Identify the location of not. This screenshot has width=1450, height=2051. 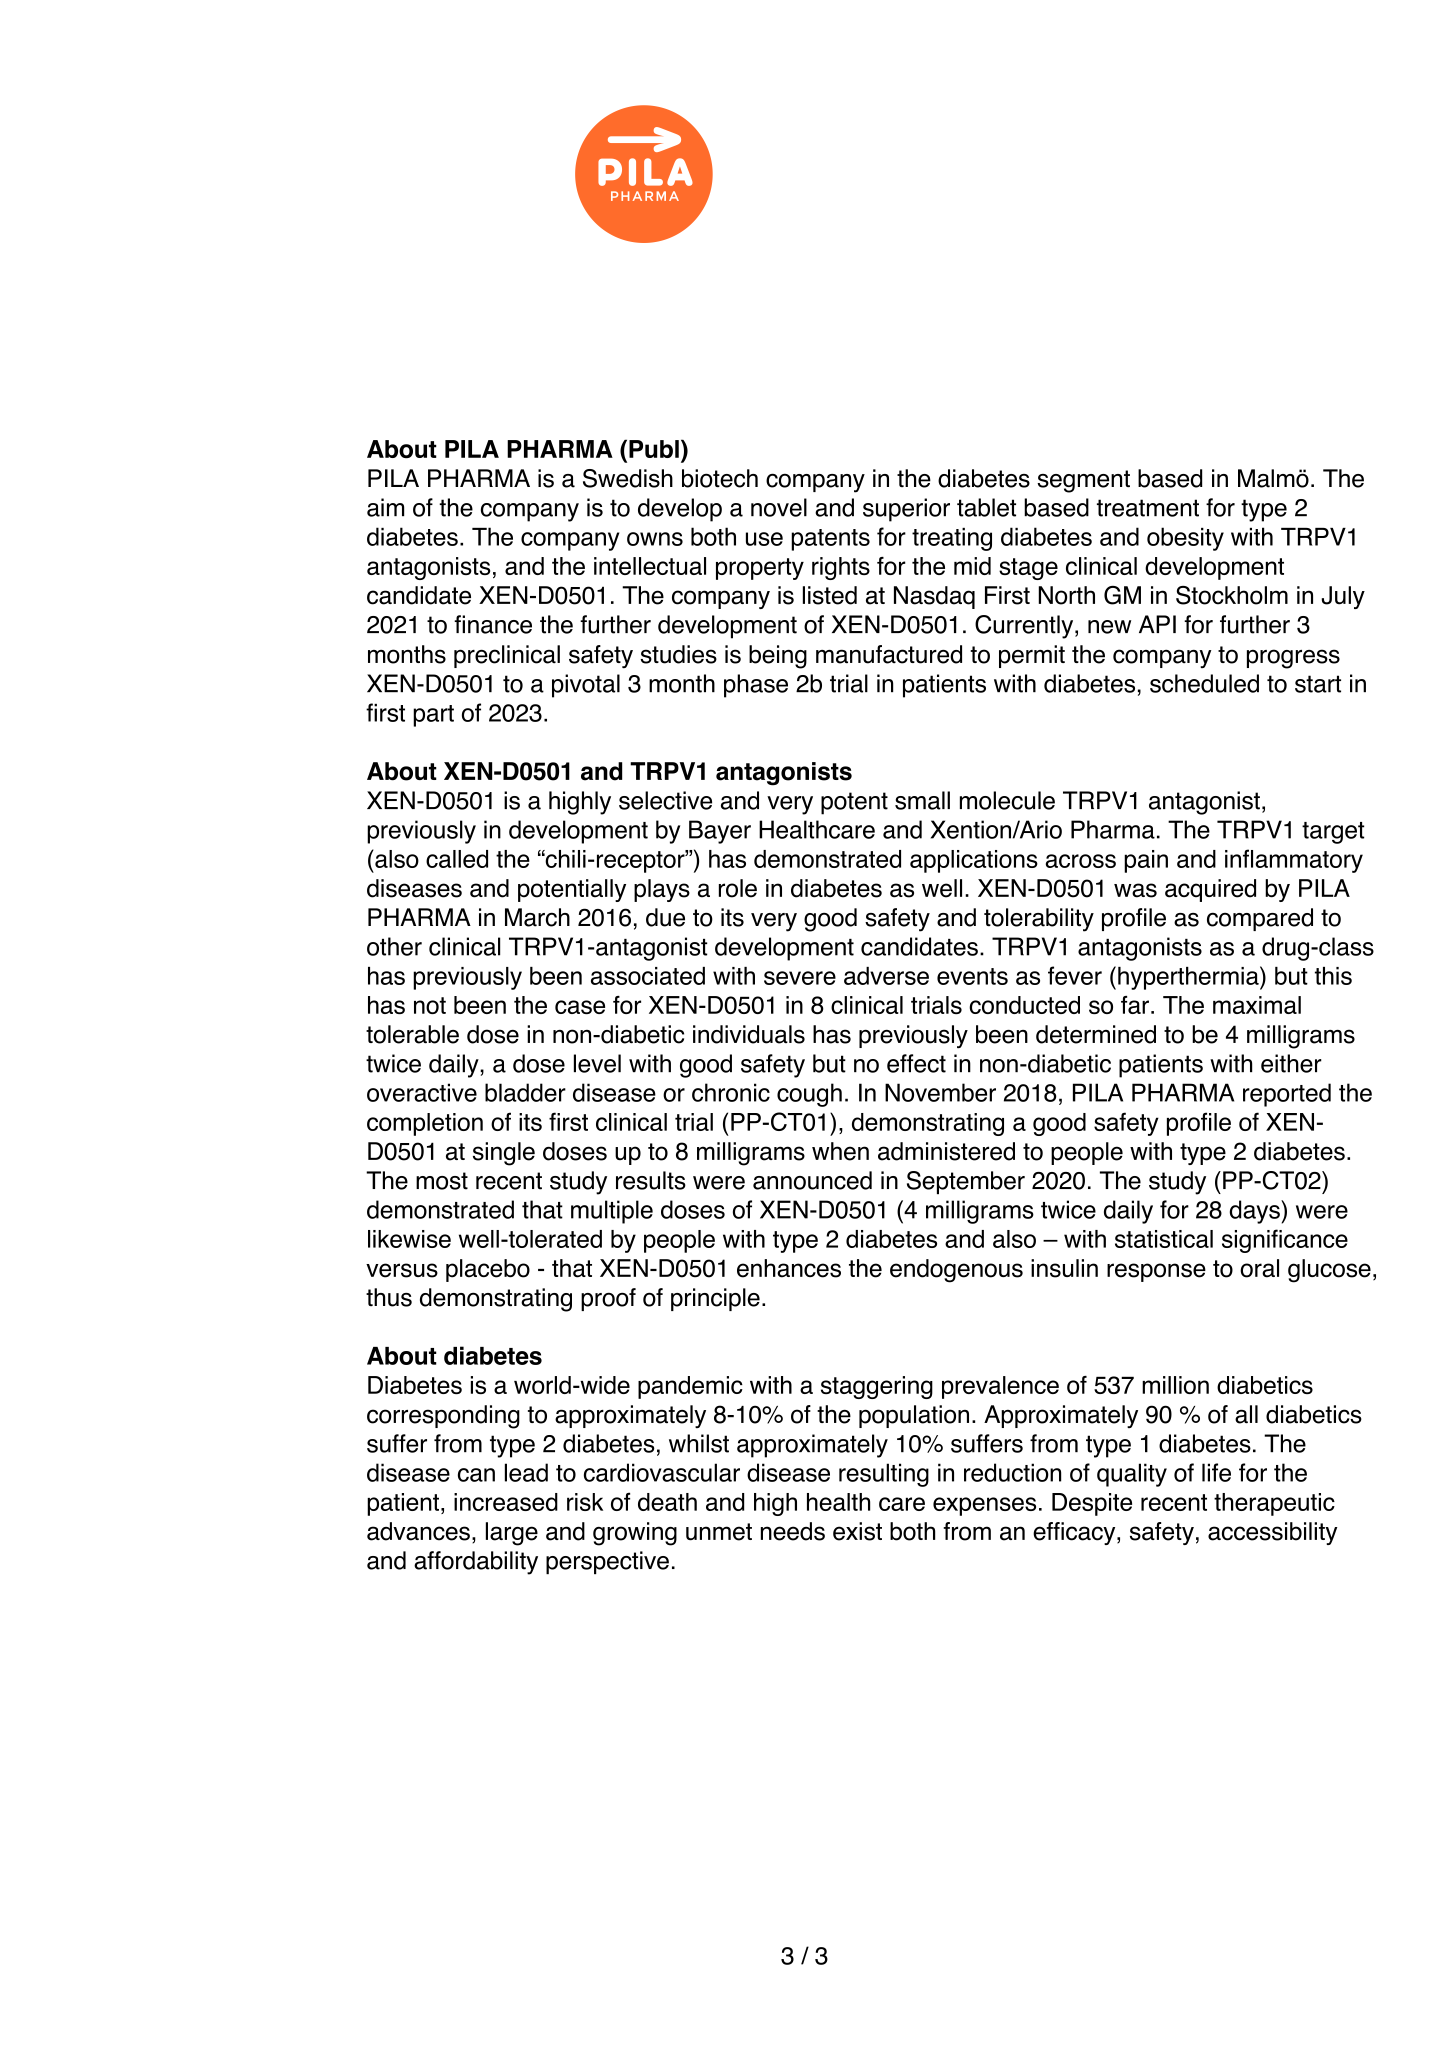
(430, 1005).
